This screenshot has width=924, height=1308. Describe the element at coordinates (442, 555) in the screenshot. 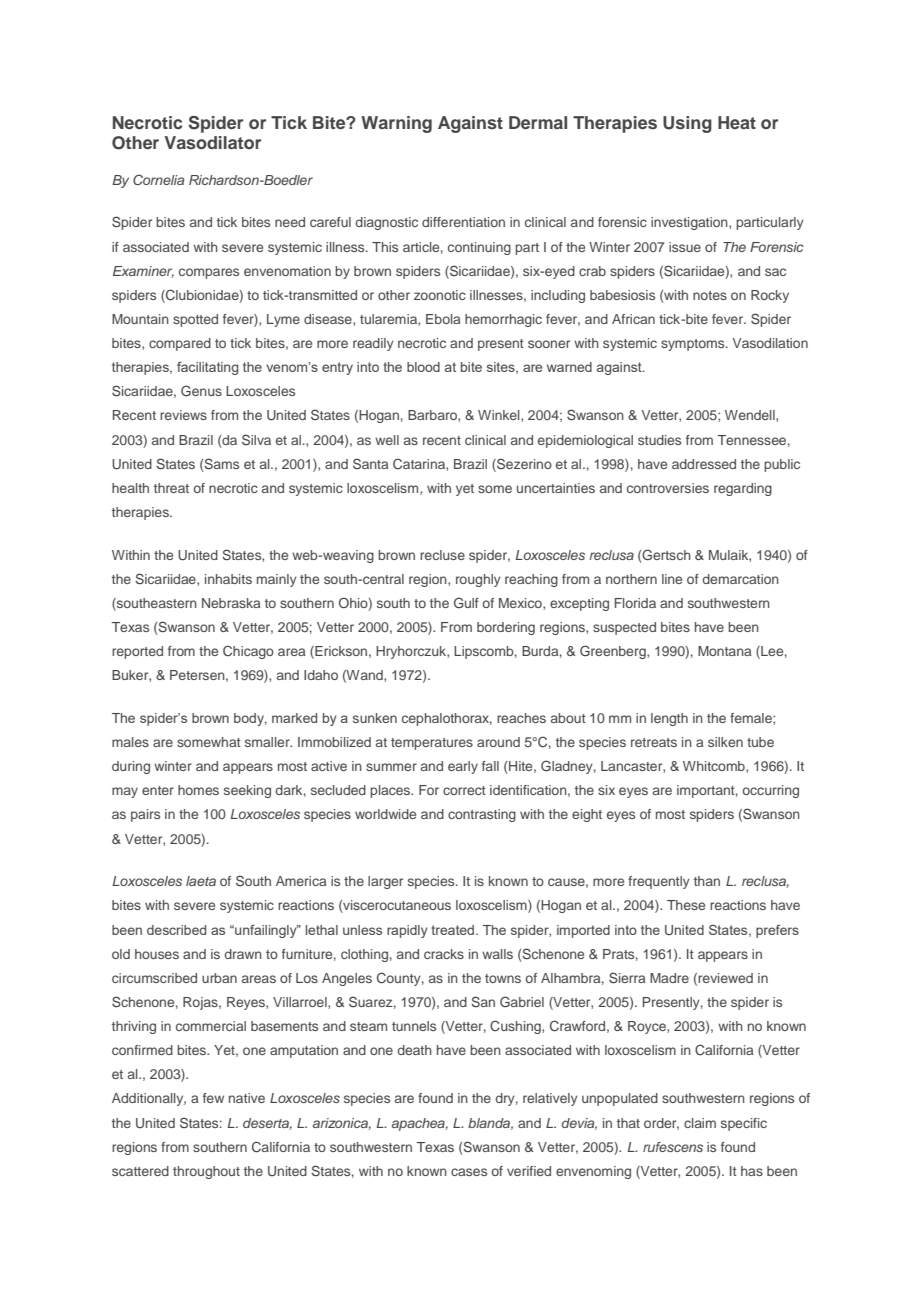

I see `recluse` at that location.
